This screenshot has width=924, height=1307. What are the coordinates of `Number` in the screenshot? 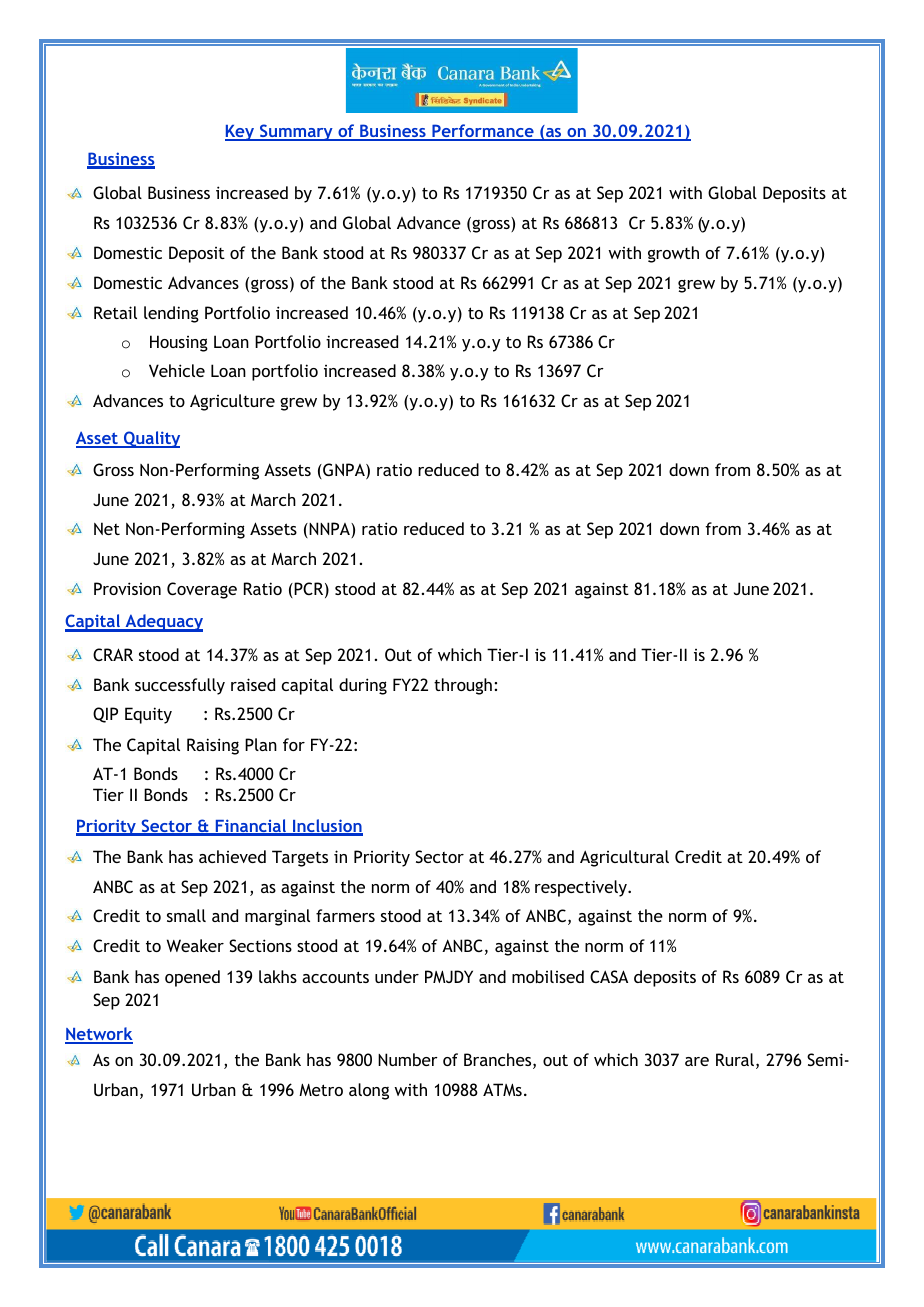 It's located at (408, 1059).
